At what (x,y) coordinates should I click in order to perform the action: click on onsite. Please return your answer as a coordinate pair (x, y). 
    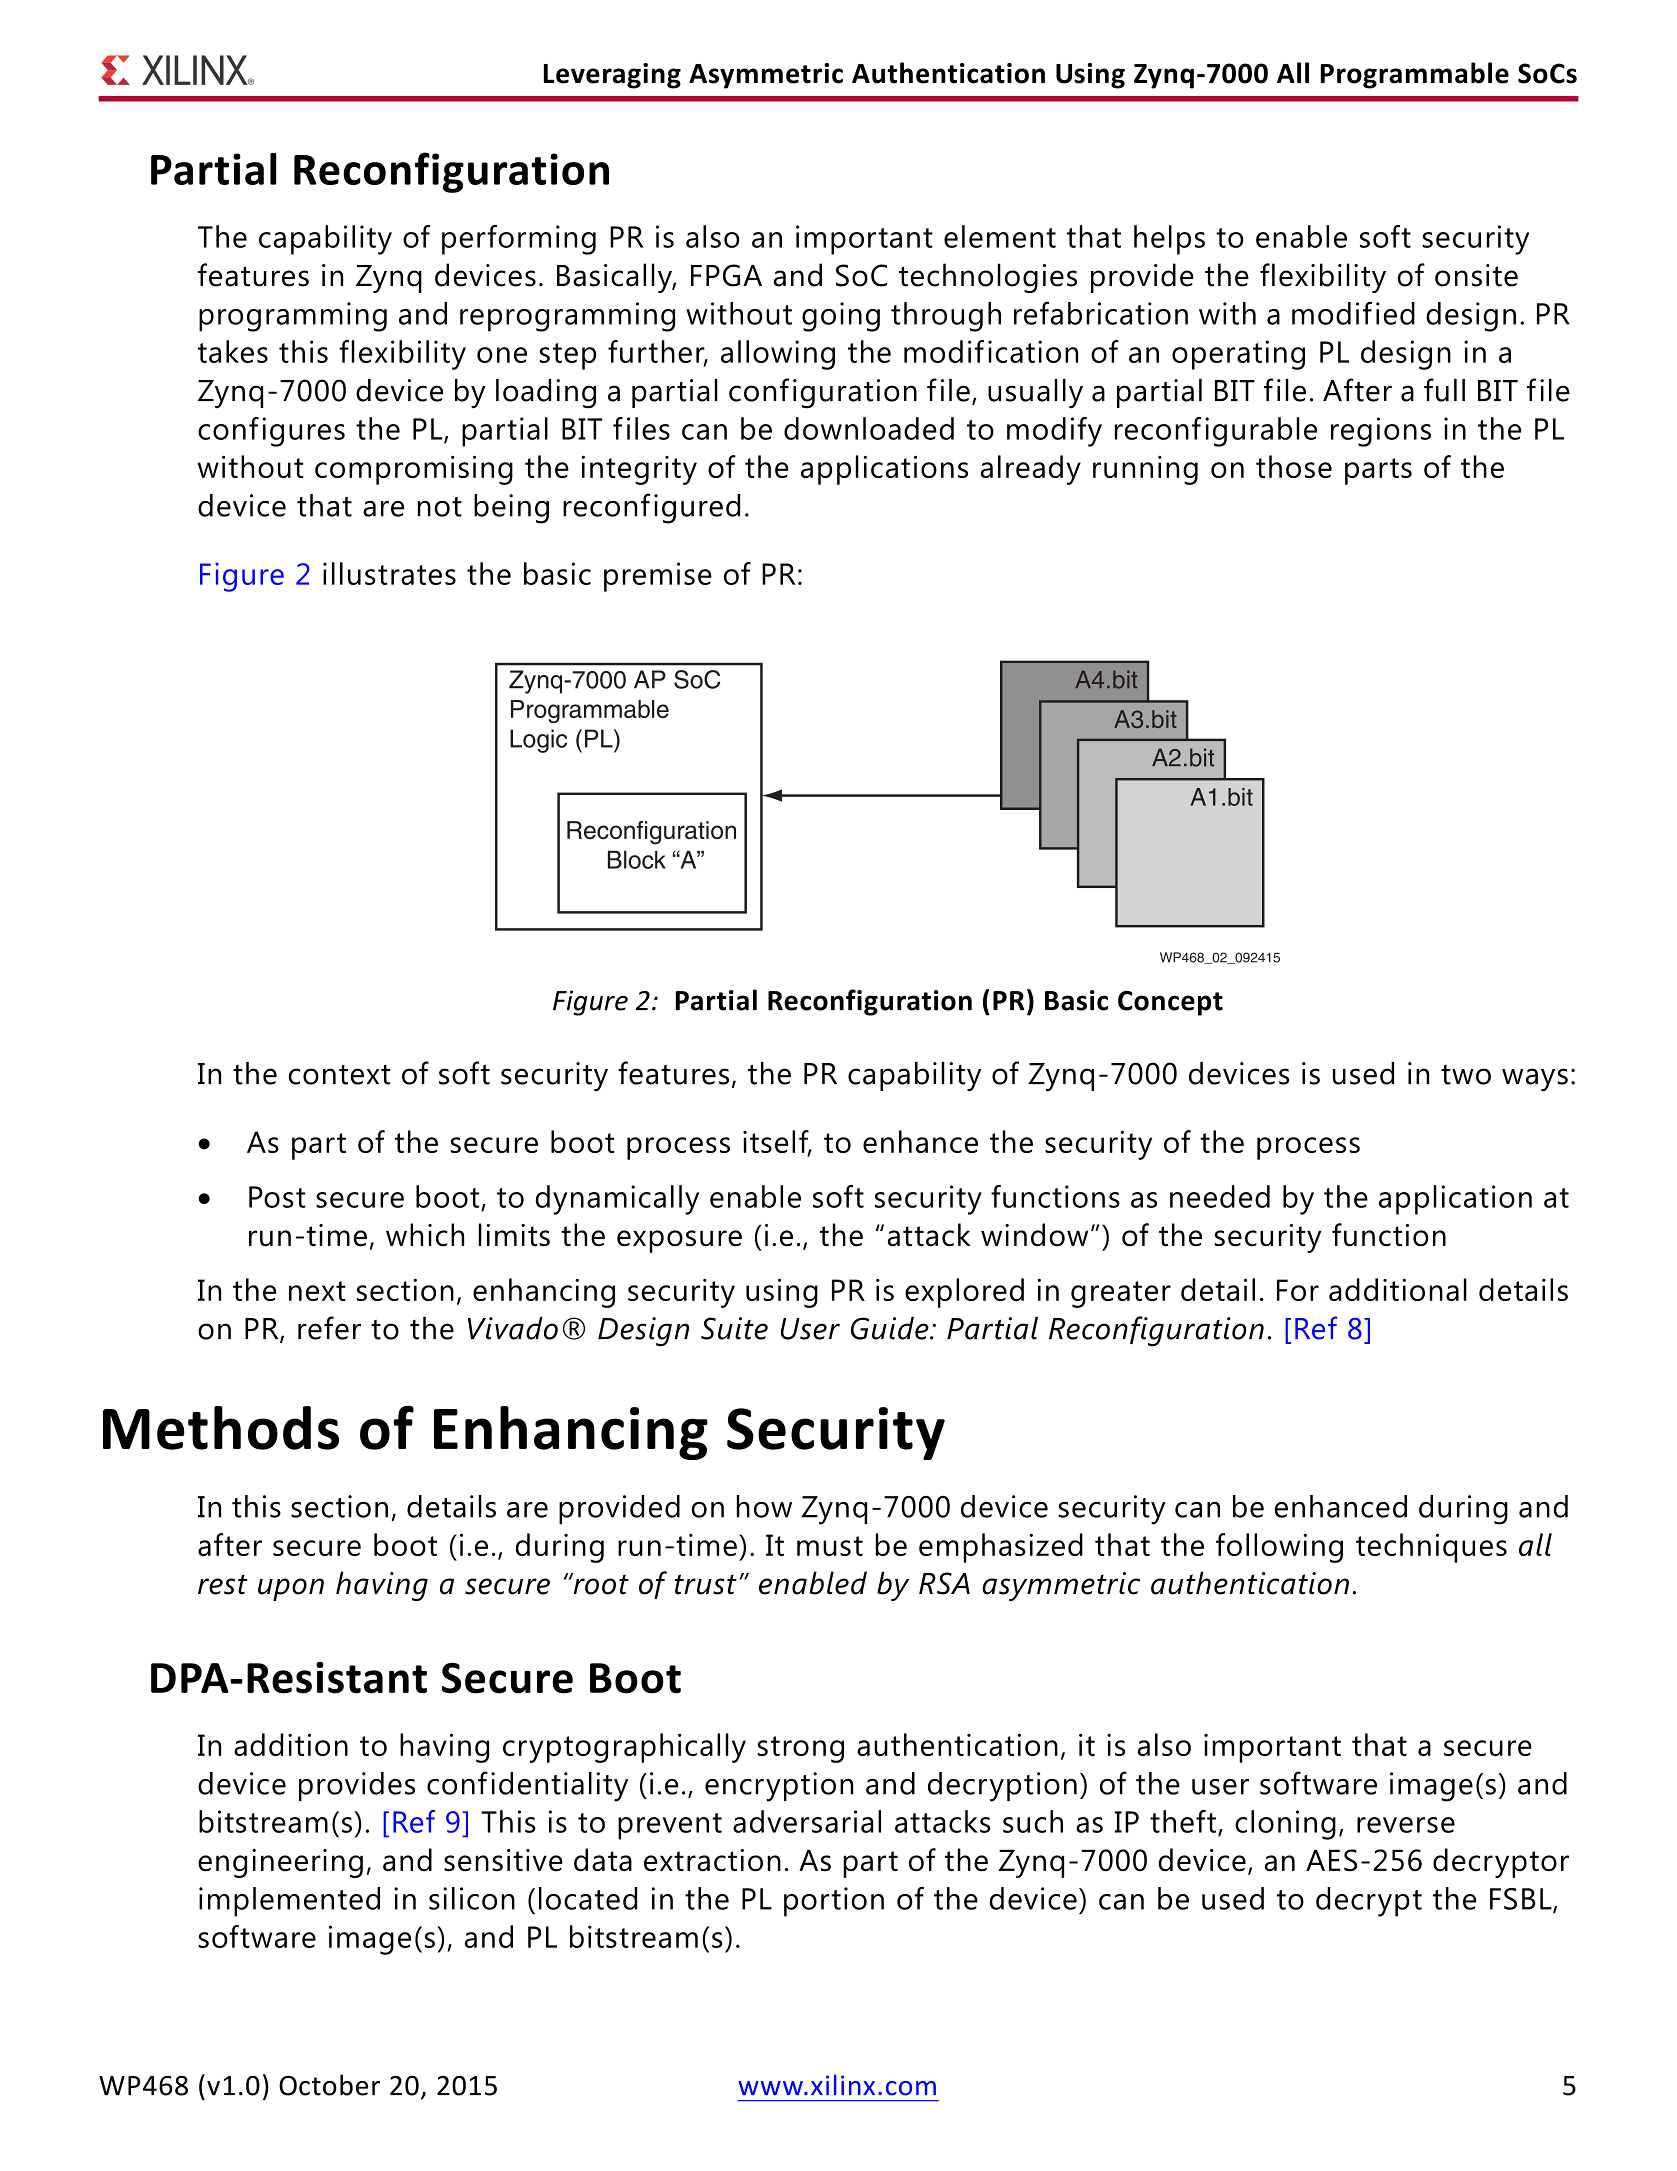
    Looking at the image, I should click on (1476, 275).
